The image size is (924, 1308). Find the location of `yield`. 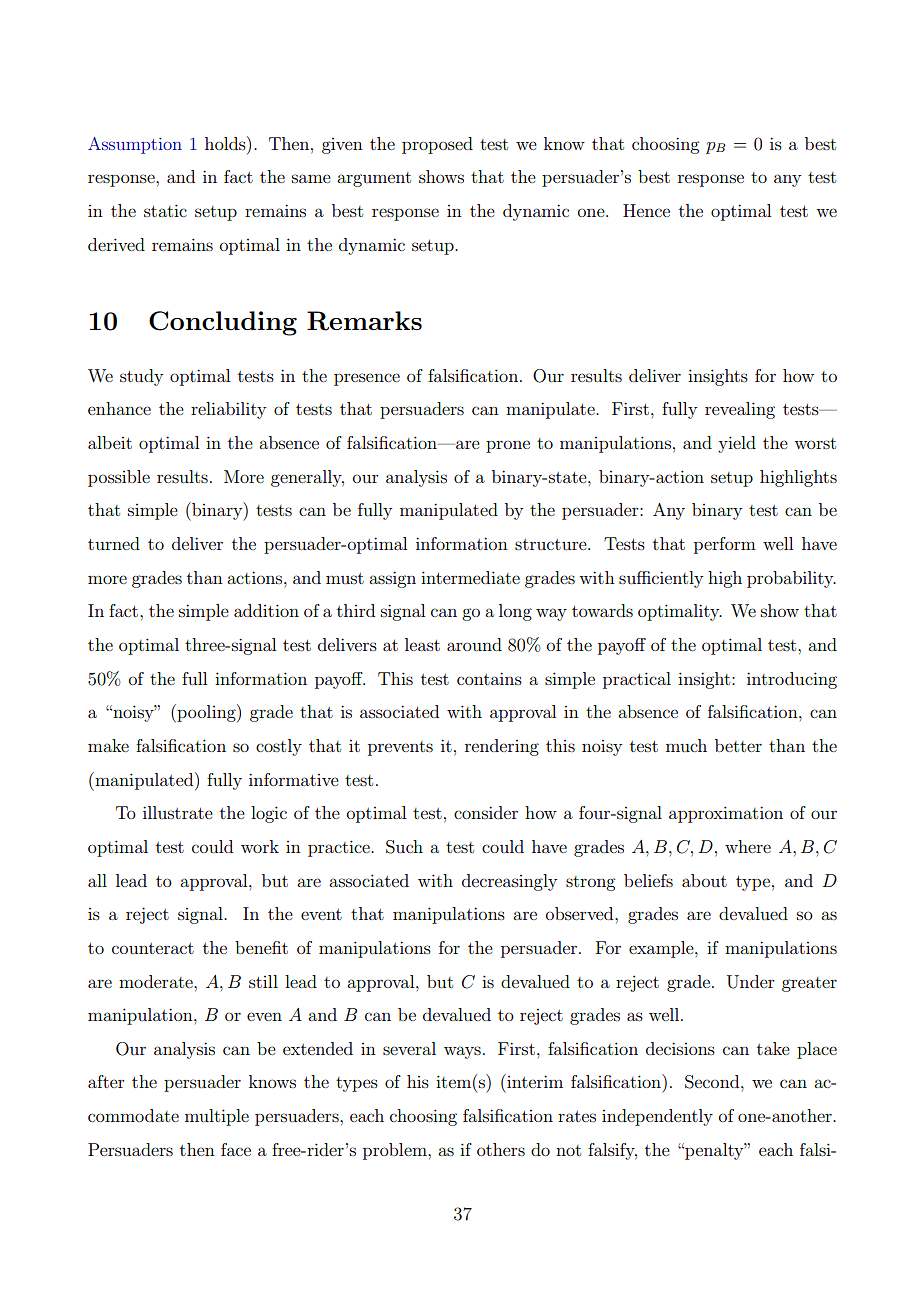

yield is located at coordinates (737, 444).
